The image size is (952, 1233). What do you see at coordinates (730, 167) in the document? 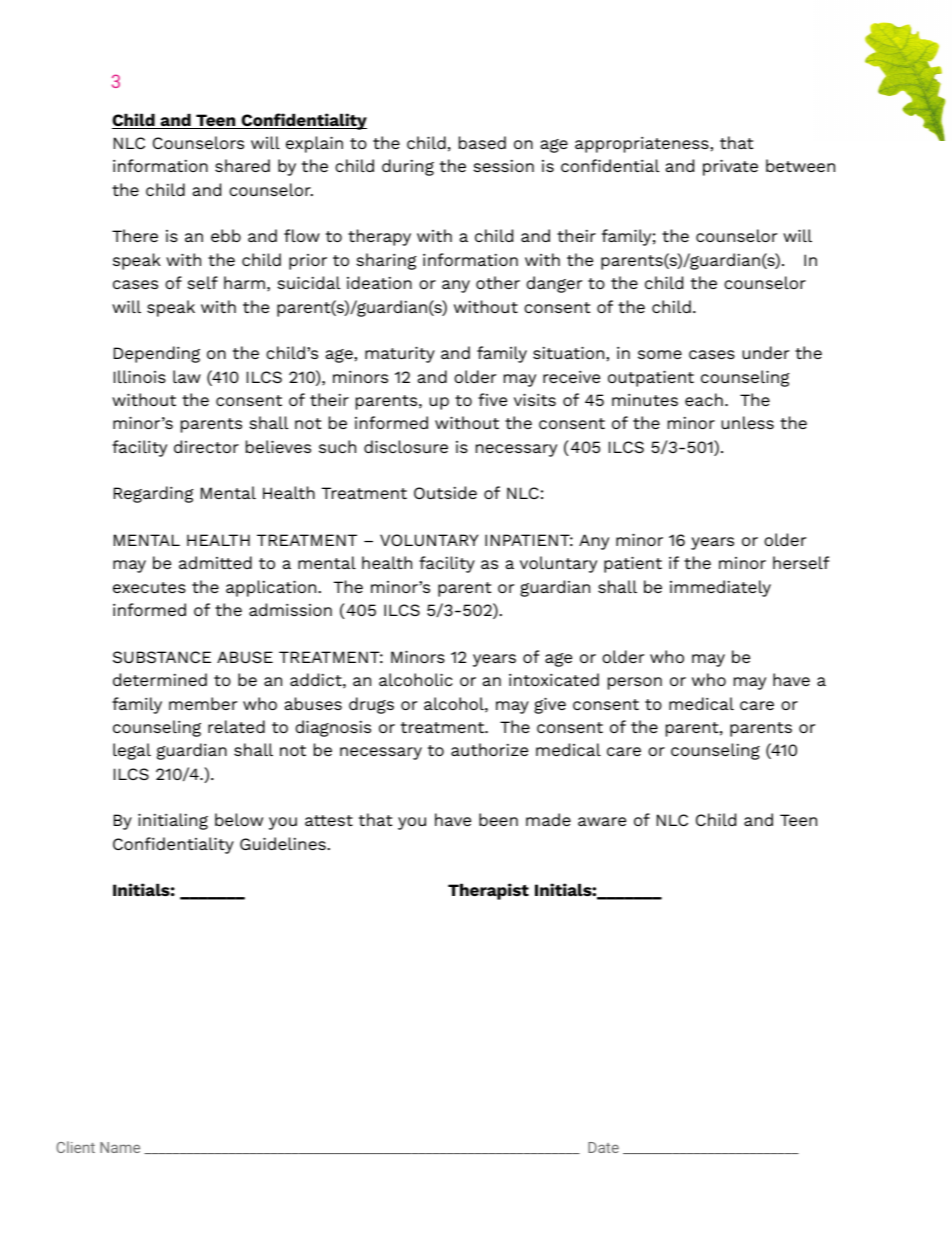
I see `private` at bounding box center [730, 167].
